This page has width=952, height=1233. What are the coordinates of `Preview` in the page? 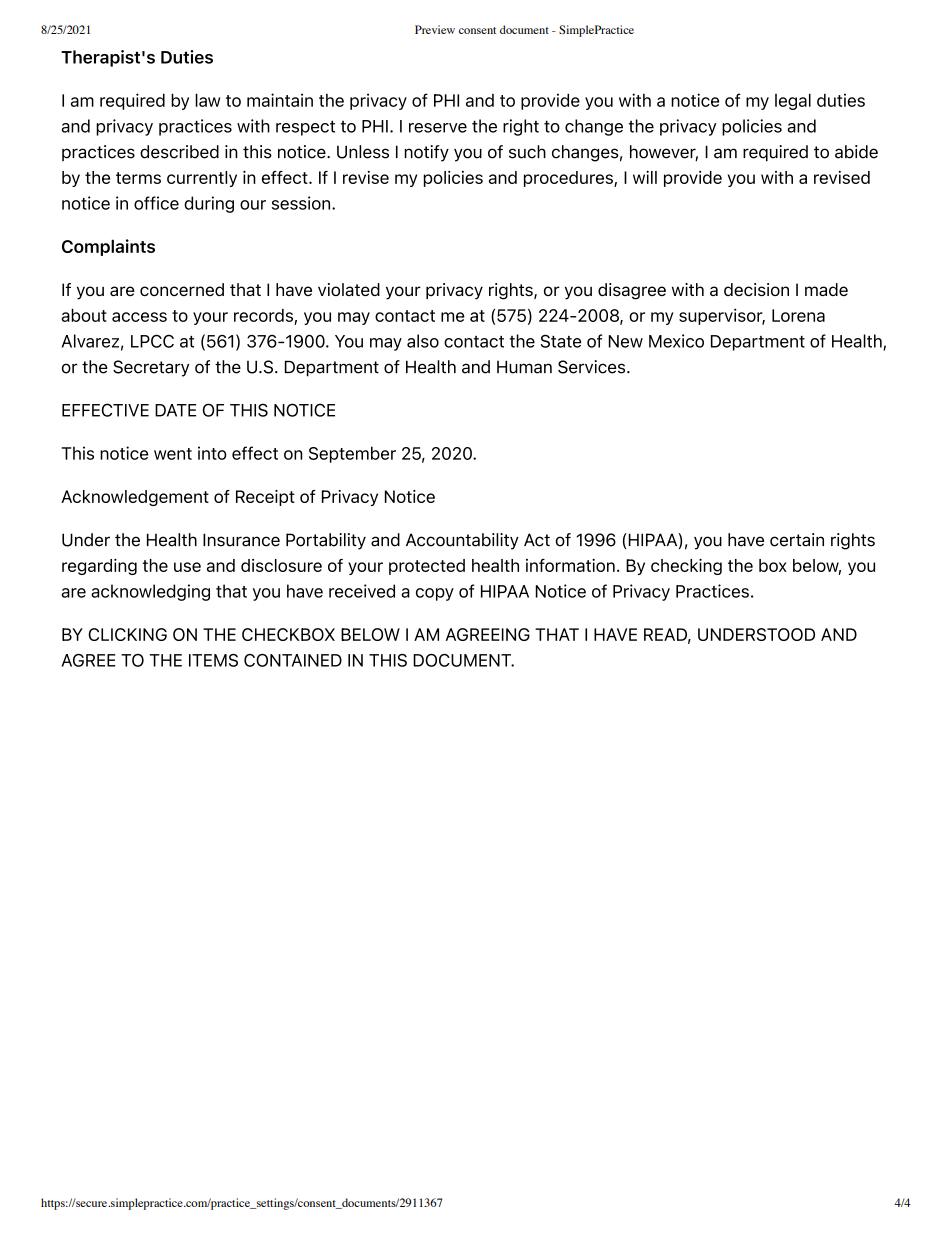 It's located at (435, 29).
